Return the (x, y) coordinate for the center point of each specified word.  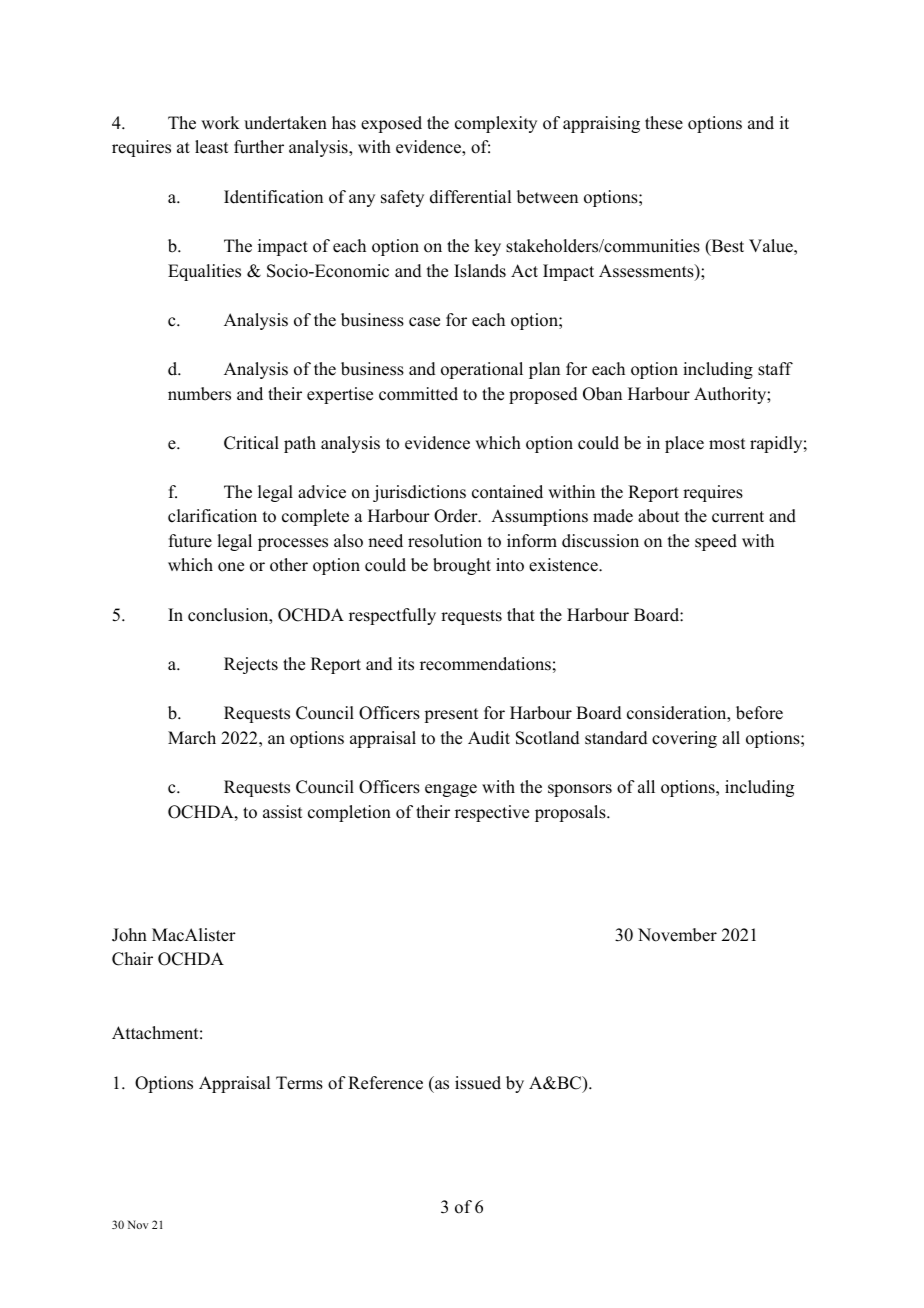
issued (478, 1083)
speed (716, 542)
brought (462, 566)
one (231, 567)
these (664, 123)
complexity (496, 124)
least (211, 147)
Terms (299, 1083)
